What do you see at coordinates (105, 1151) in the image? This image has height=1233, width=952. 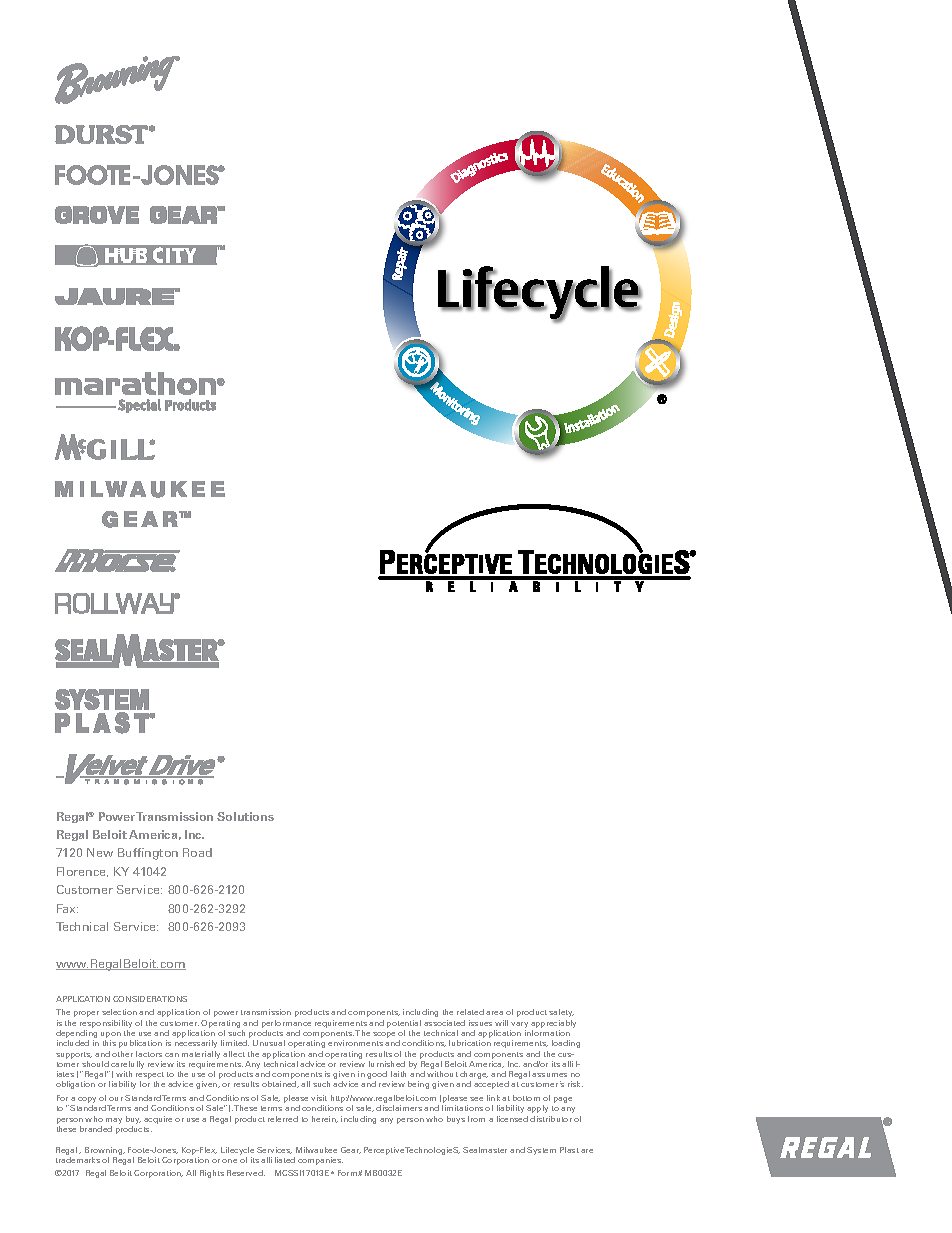 I see `Browning` at bounding box center [105, 1151].
